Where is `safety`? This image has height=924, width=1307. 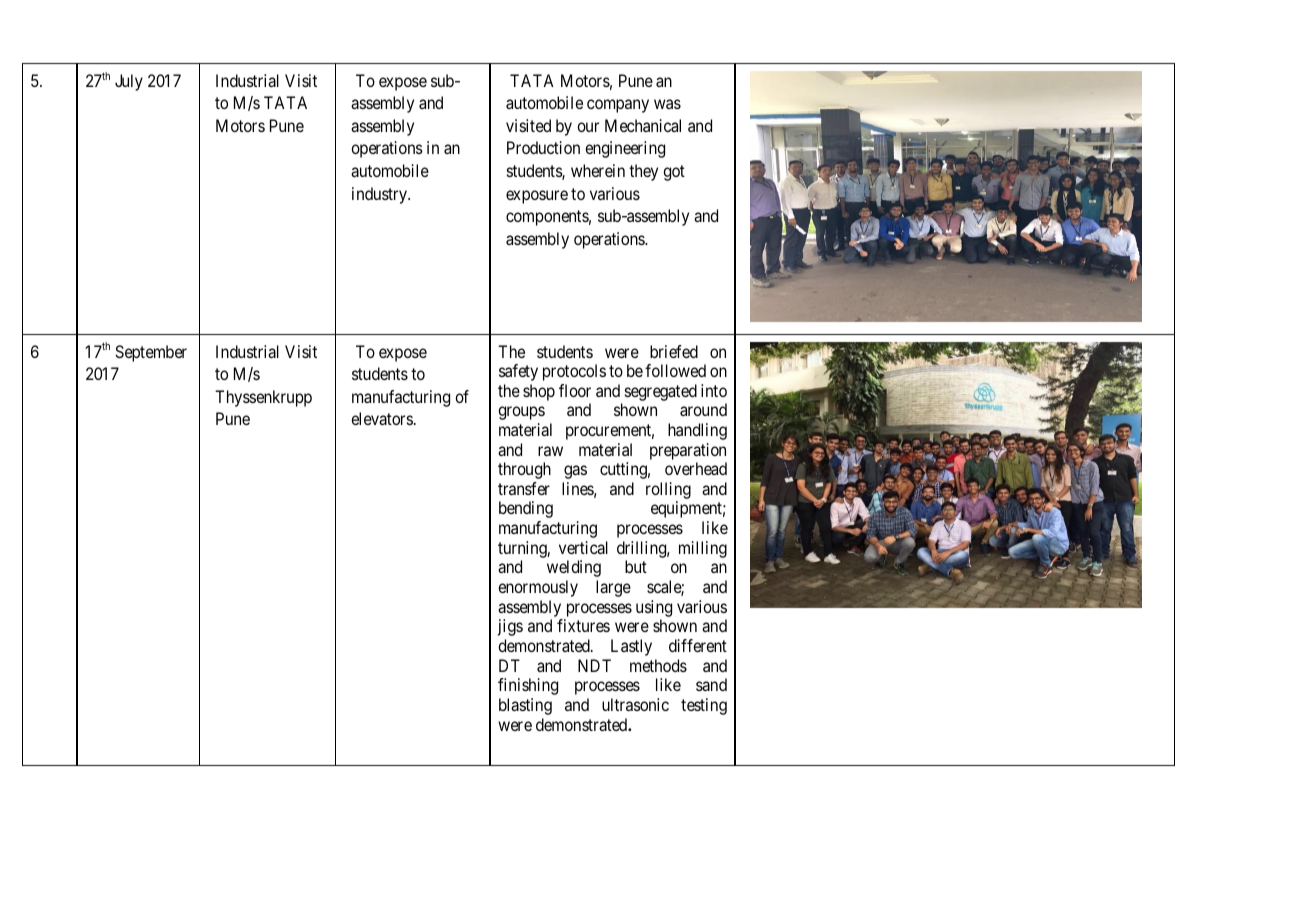
safety is located at coordinates (518, 372).
